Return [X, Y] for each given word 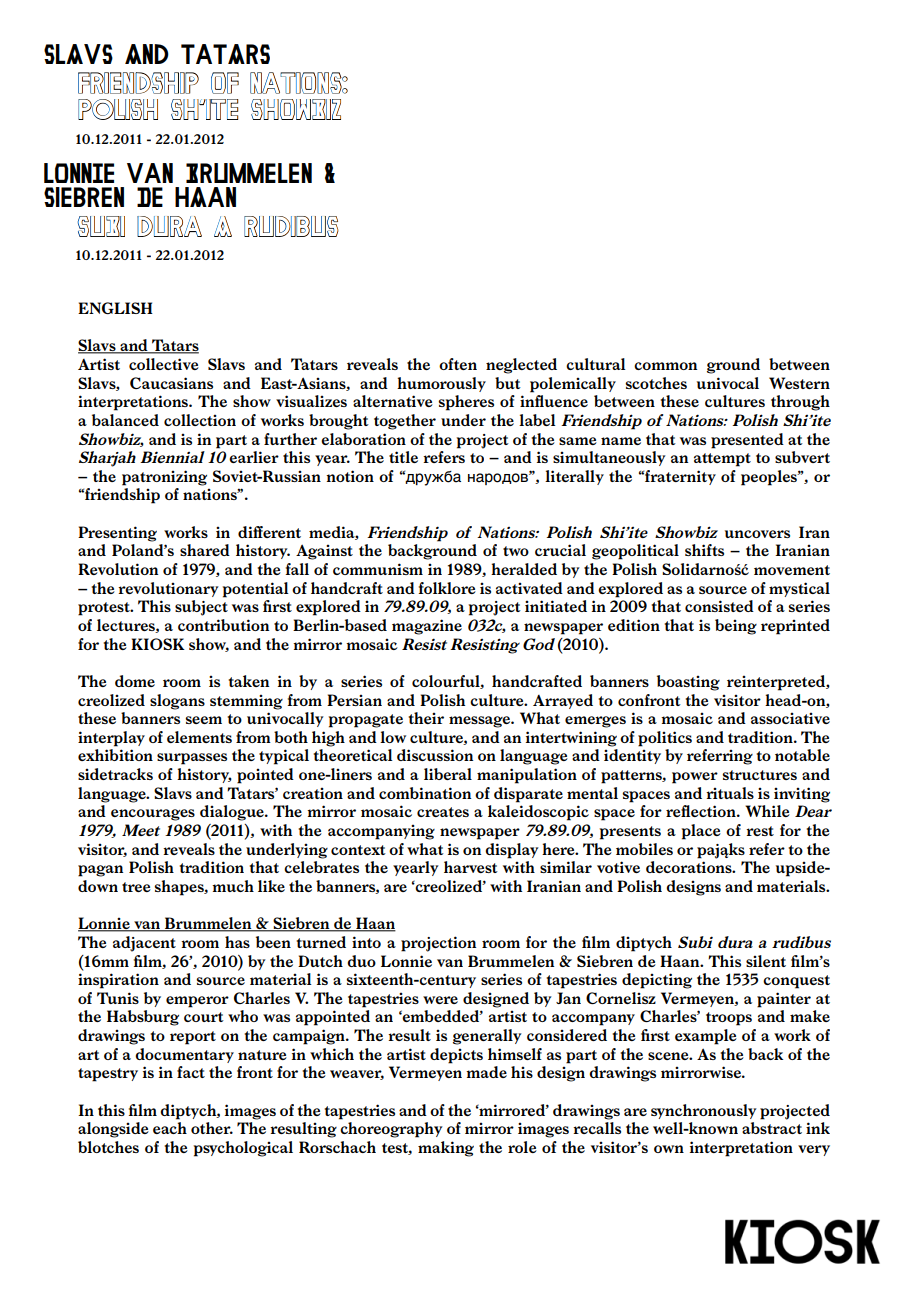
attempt [722, 460]
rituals [730, 793]
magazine [427, 627]
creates [443, 812]
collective [164, 364]
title [403, 457]
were [440, 1000]
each [170, 1128]
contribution [223, 625]
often [458, 364]
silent [766, 961]
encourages [153, 815]
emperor [197, 1002]
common [665, 366]
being [736, 627]
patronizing [164, 478]
